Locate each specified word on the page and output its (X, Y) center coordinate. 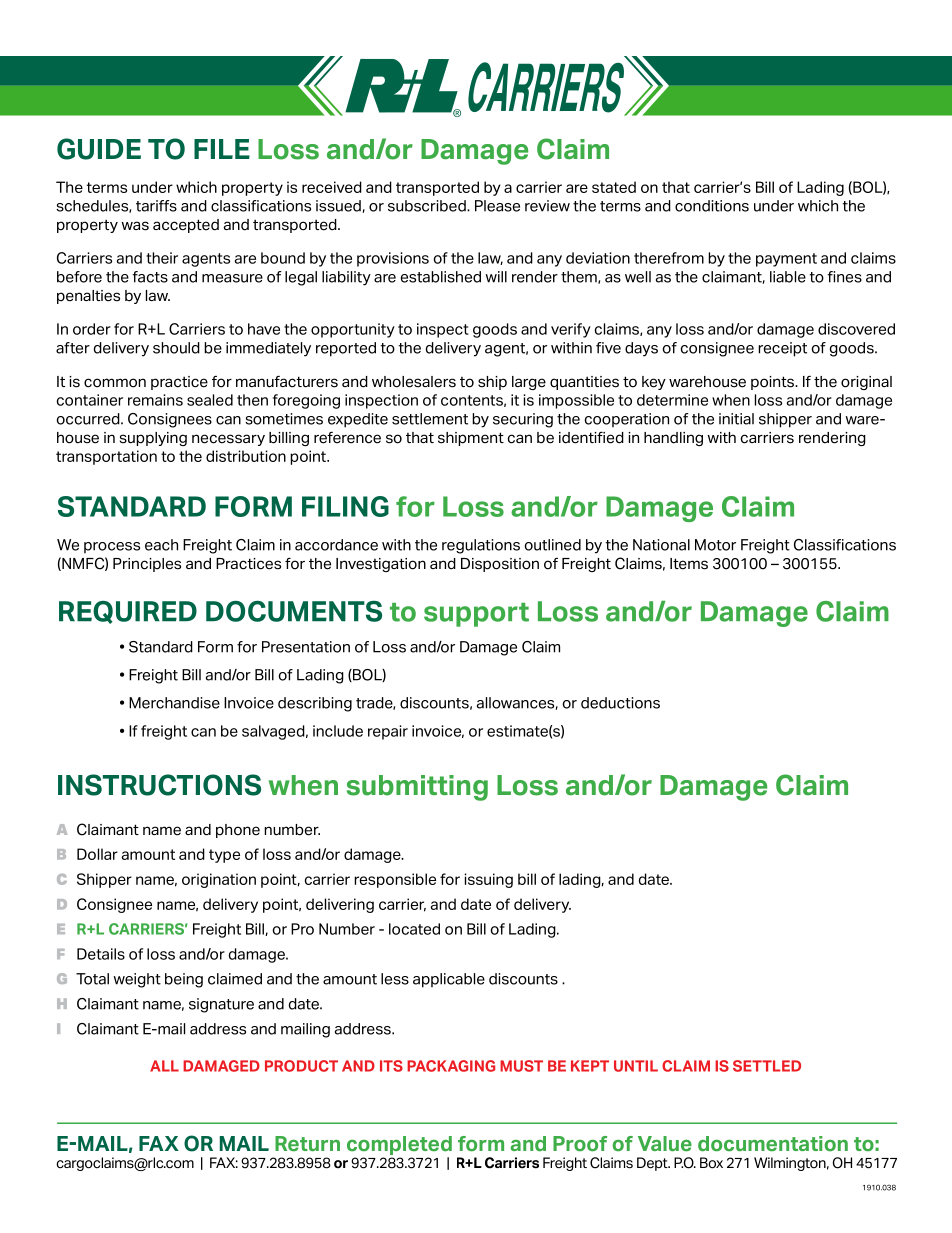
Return (307, 1144)
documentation (773, 1144)
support (476, 615)
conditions (712, 206)
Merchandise (174, 703)
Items (689, 564)
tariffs (156, 206)
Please (497, 206)
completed (399, 1145)
